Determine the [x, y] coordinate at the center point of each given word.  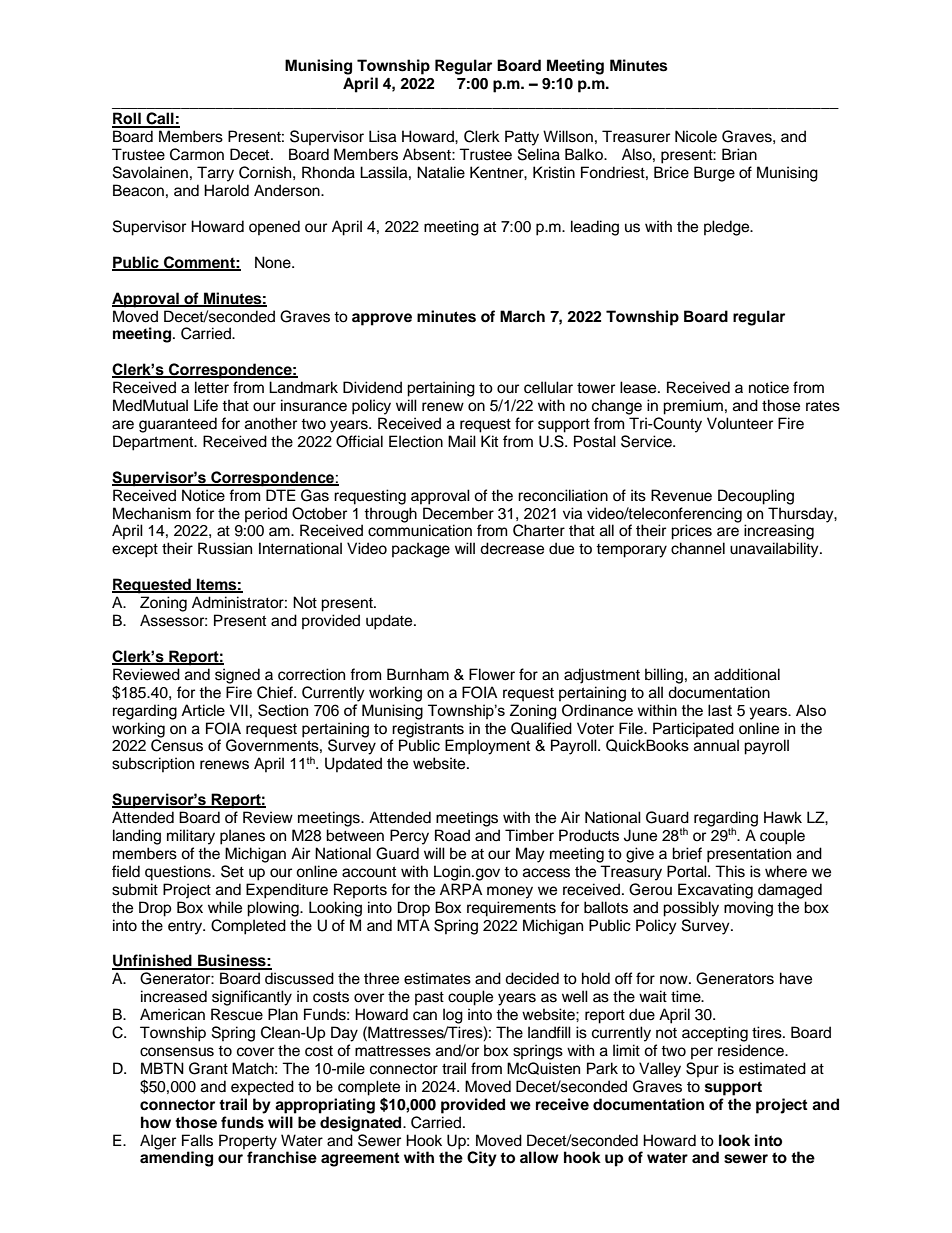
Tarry [215, 174]
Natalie [441, 172]
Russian [225, 548]
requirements [511, 909]
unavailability [775, 550]
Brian [739, 154]
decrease [512, 548]
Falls [197, 1140]
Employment [487, 747]
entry [186, 928]
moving [748, 909]
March [522, 316]
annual [716, 745]
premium [693, 407]
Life [206, 405]
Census [177, 744]
